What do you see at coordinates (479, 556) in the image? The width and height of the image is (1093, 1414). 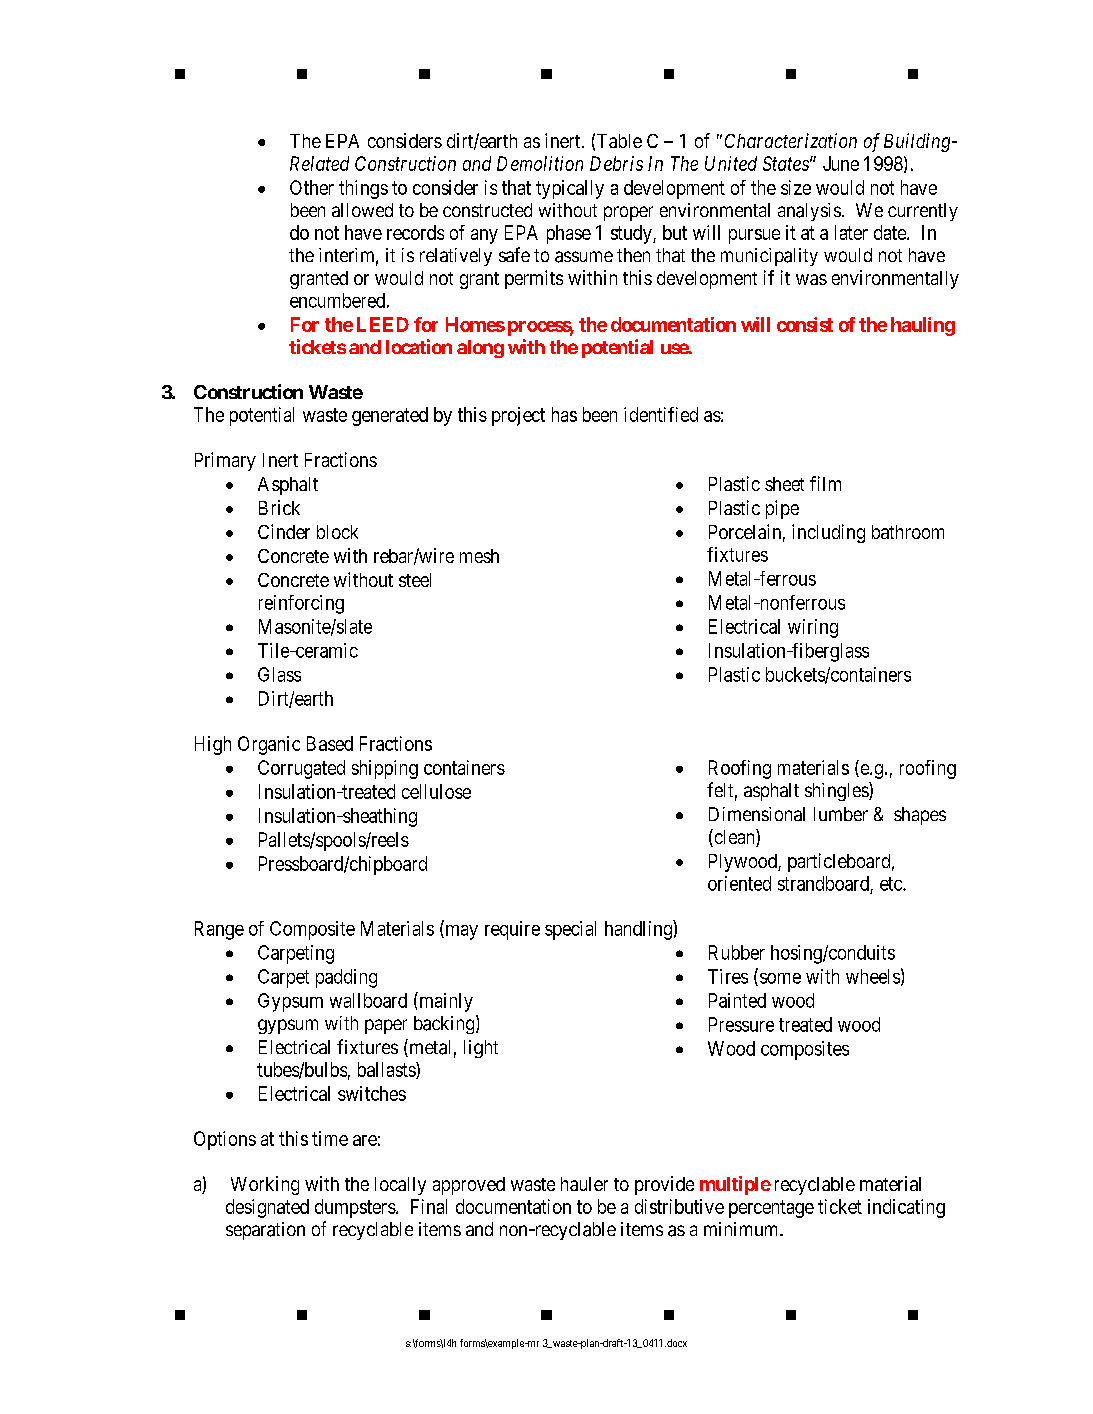 I see `mesh` at bounding box center [479, 556].
